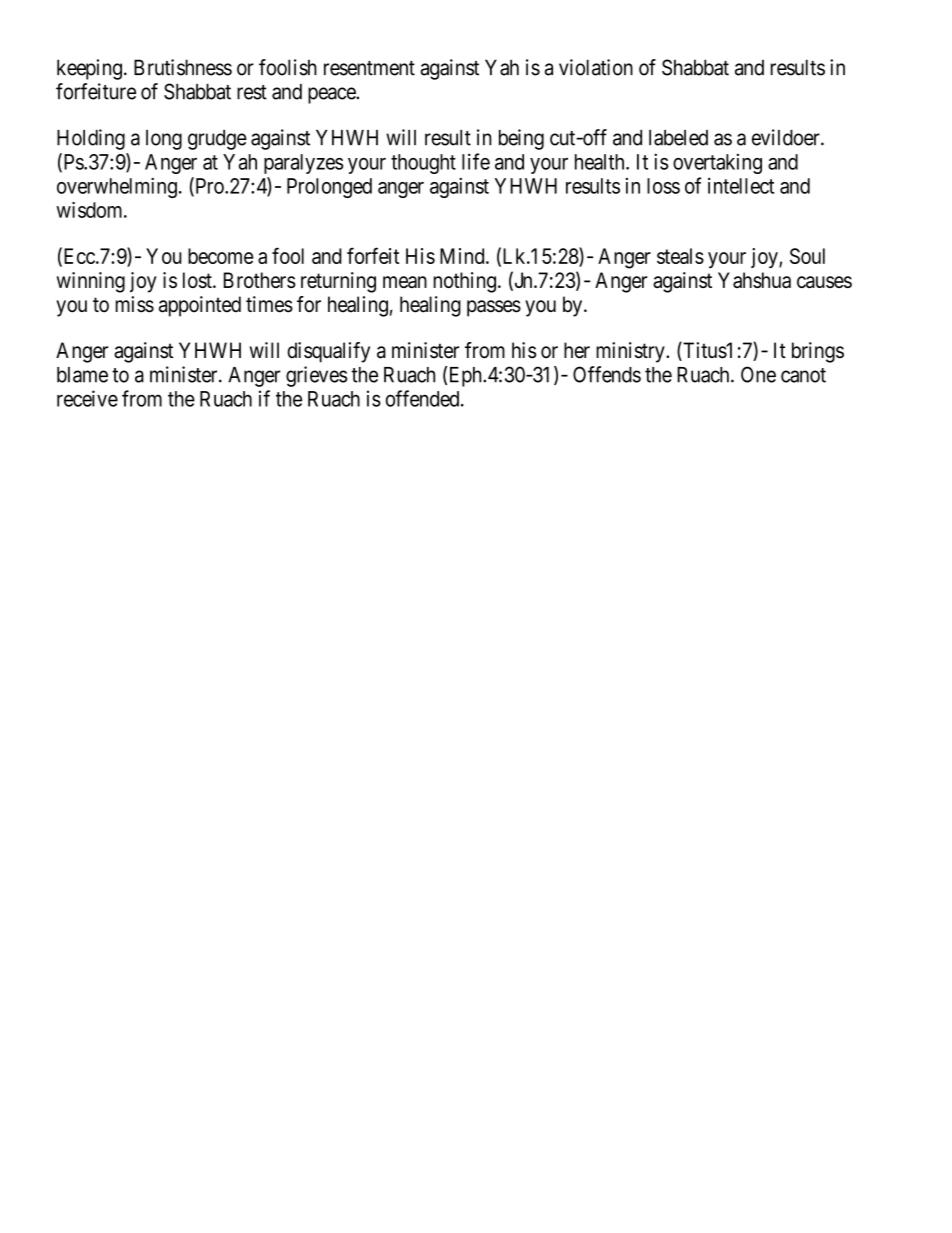  What do you see at coordinates (807, 256) in the screenshot?
I see `Soul` at bounding box center [807, 256].
